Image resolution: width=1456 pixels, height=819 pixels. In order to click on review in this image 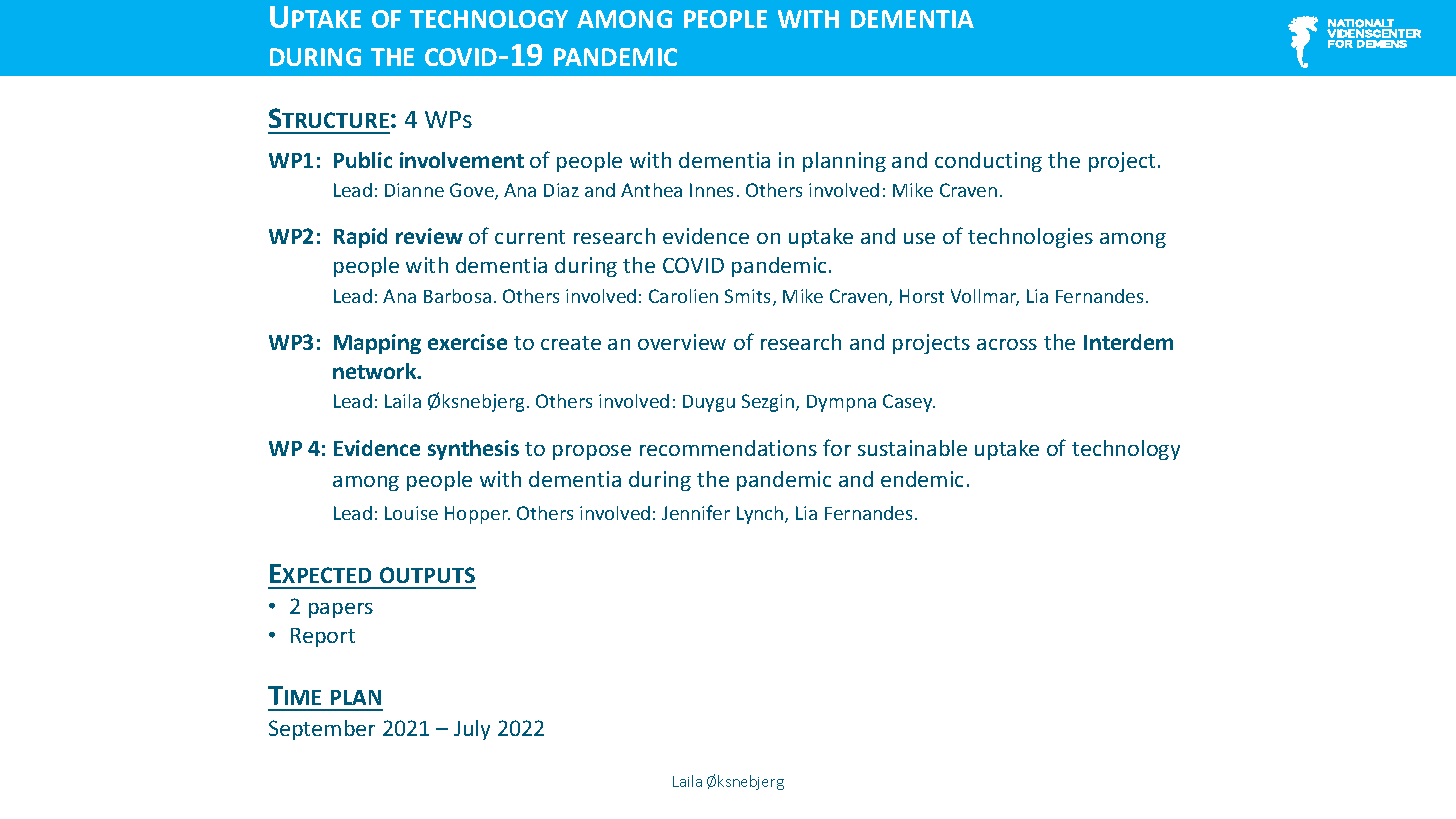, I will do `click(429, 236)`.
